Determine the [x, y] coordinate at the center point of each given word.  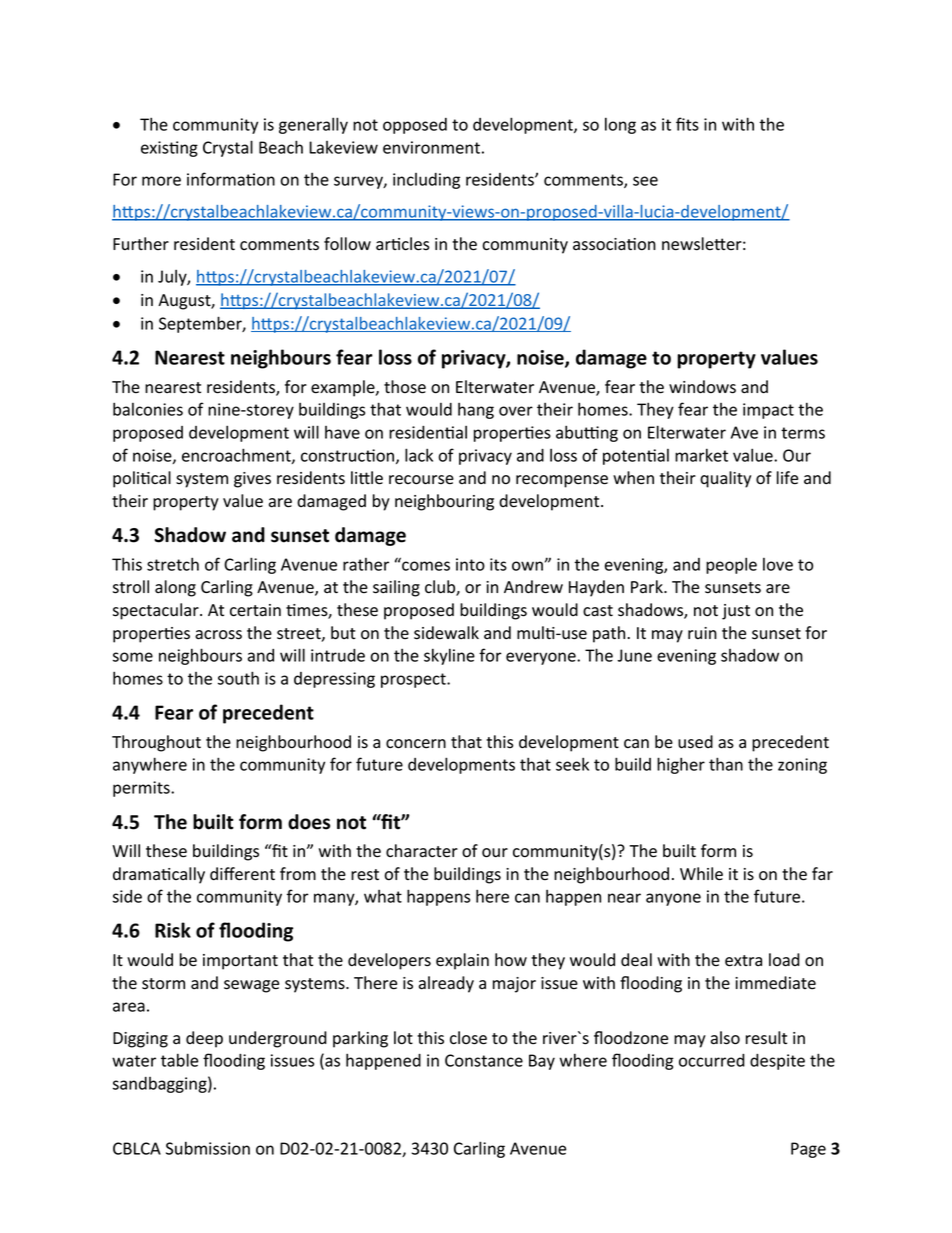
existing [169, 149]
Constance [484, 1060]
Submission [208, 1148]
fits [687, 124]
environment [431, 147]
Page [808, 1150]
